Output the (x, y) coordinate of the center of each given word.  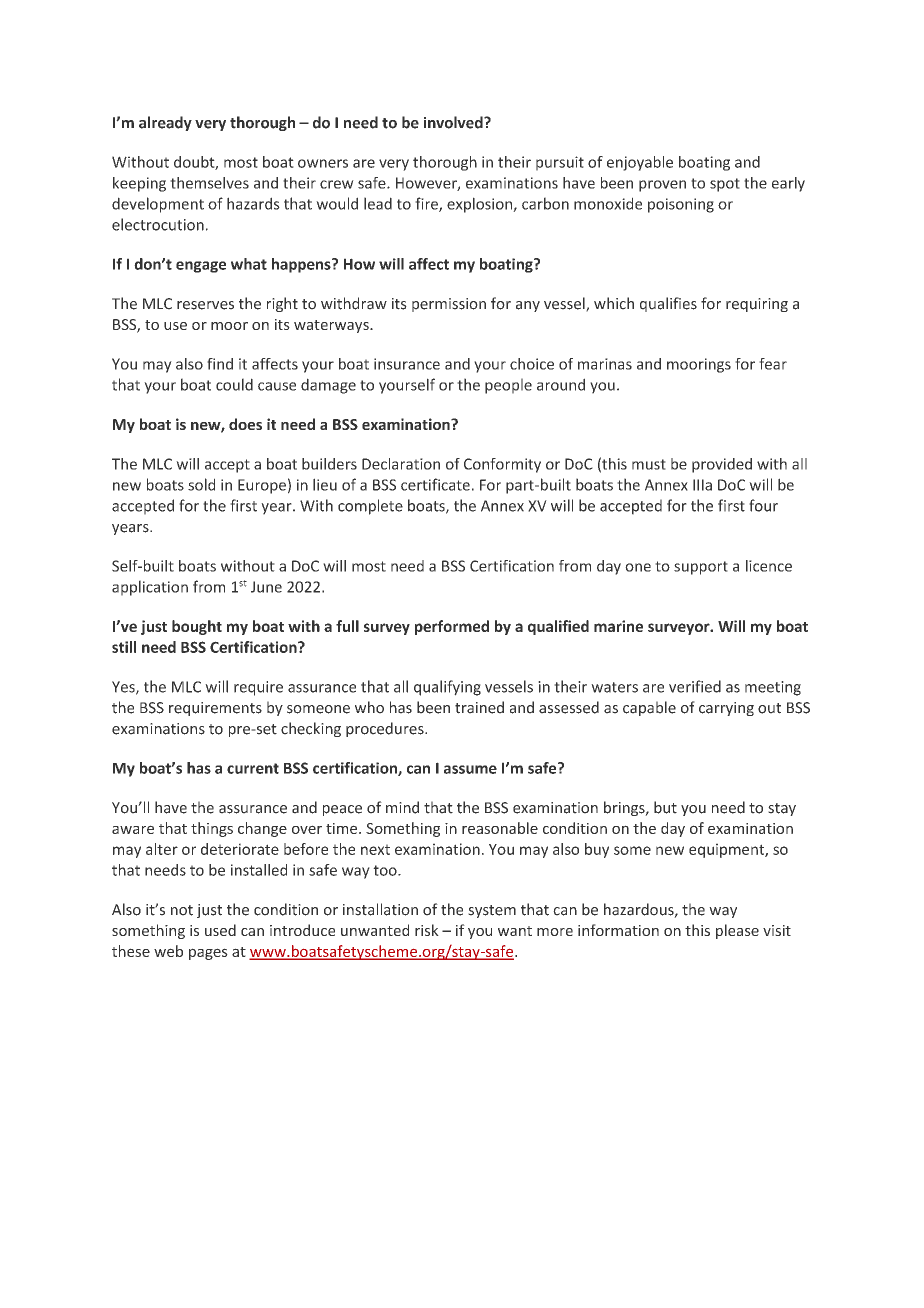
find (220, 364)
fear (773, 364)
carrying (726, 709)
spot (725, 185)
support (701, 568)
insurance (407, 364)
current (253, 768)
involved (454, 122)
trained (479, 707)
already (165, 123)
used (220, 930)
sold (201, 484)
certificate (435, 484)
